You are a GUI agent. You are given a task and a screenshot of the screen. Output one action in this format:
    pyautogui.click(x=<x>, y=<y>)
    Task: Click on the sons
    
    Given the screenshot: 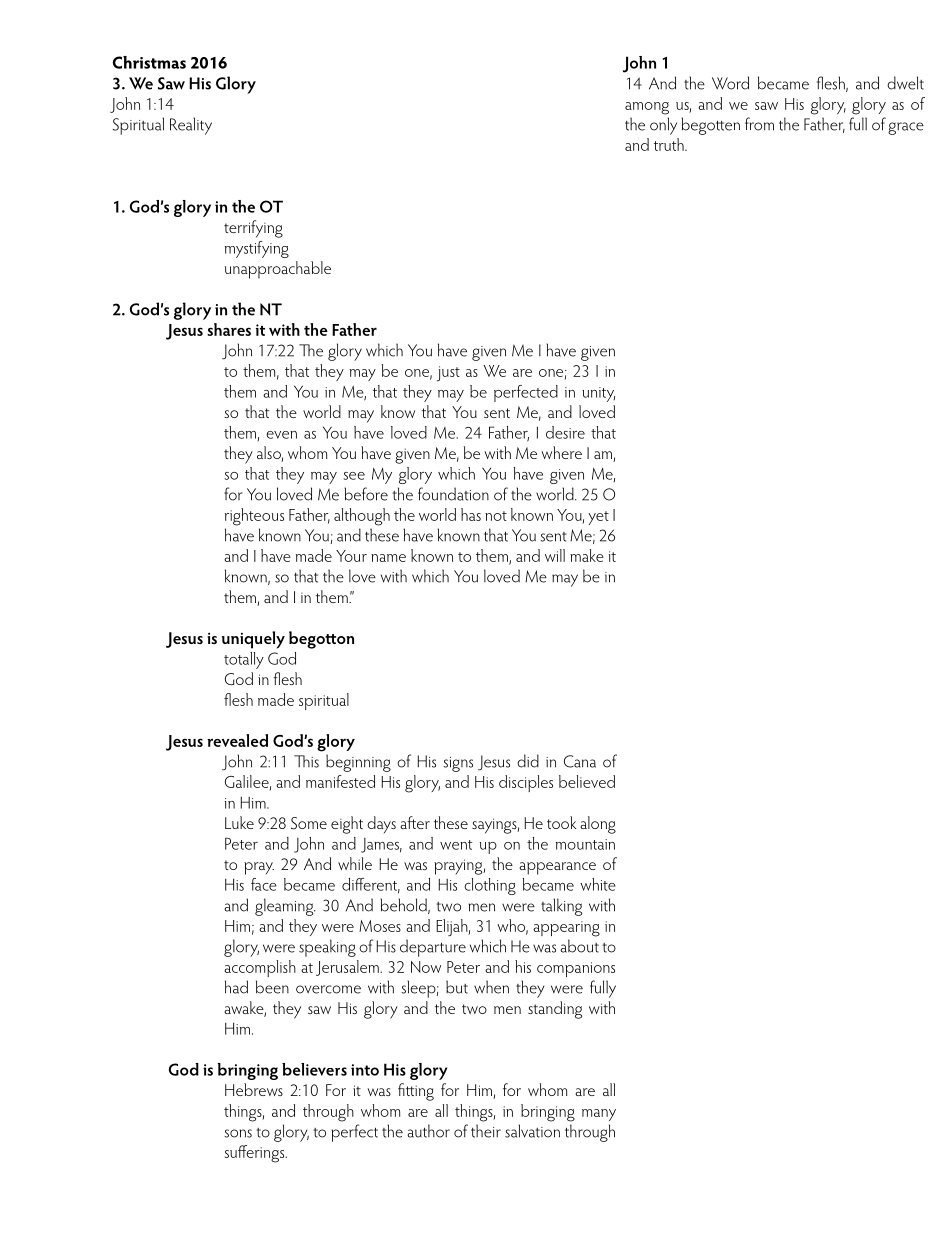 What is the action you would take?
    pyautogui.click(x=238, y=1133)
